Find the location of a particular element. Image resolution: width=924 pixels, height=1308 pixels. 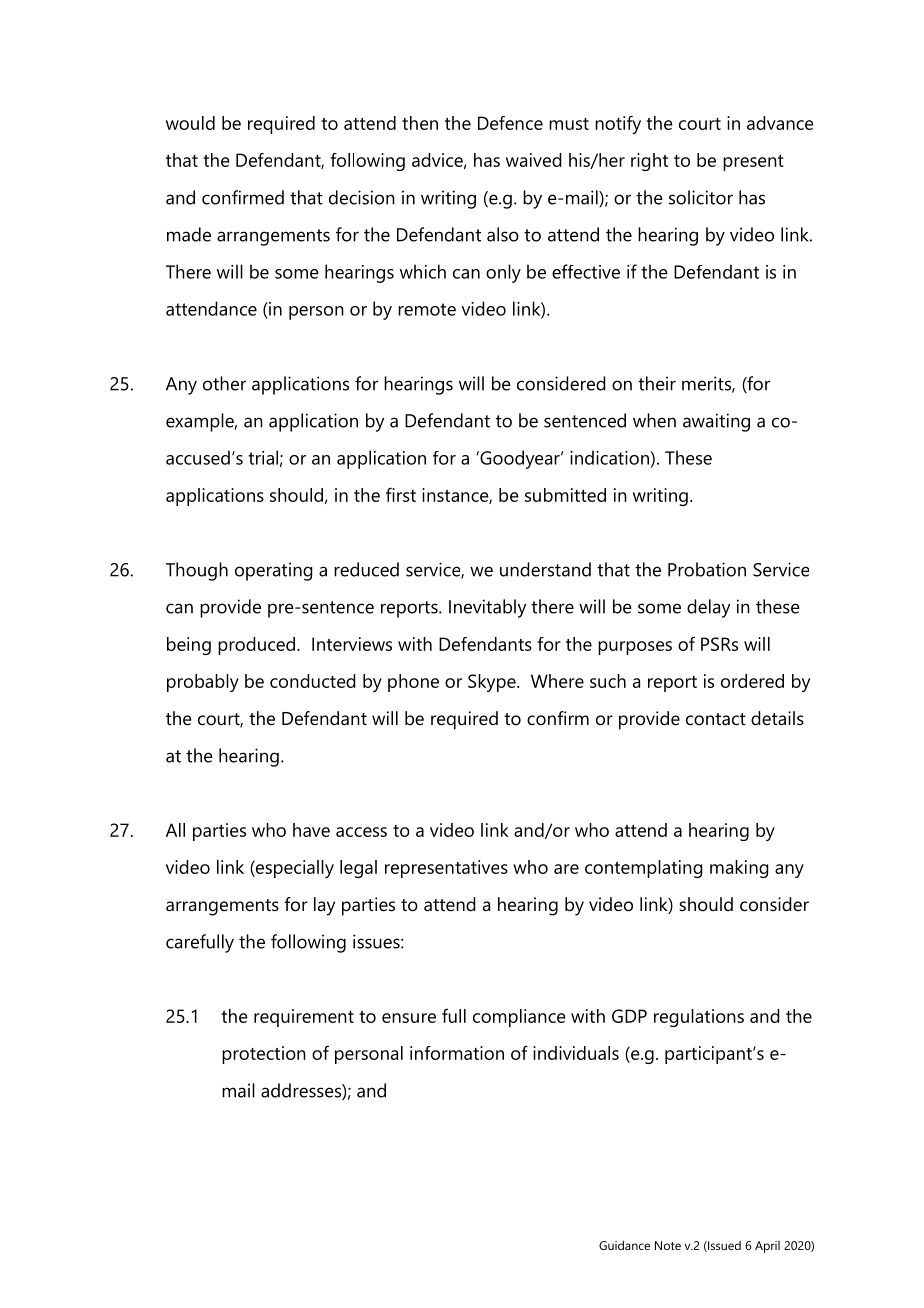

Defence is located at coordinates (510, 123).
